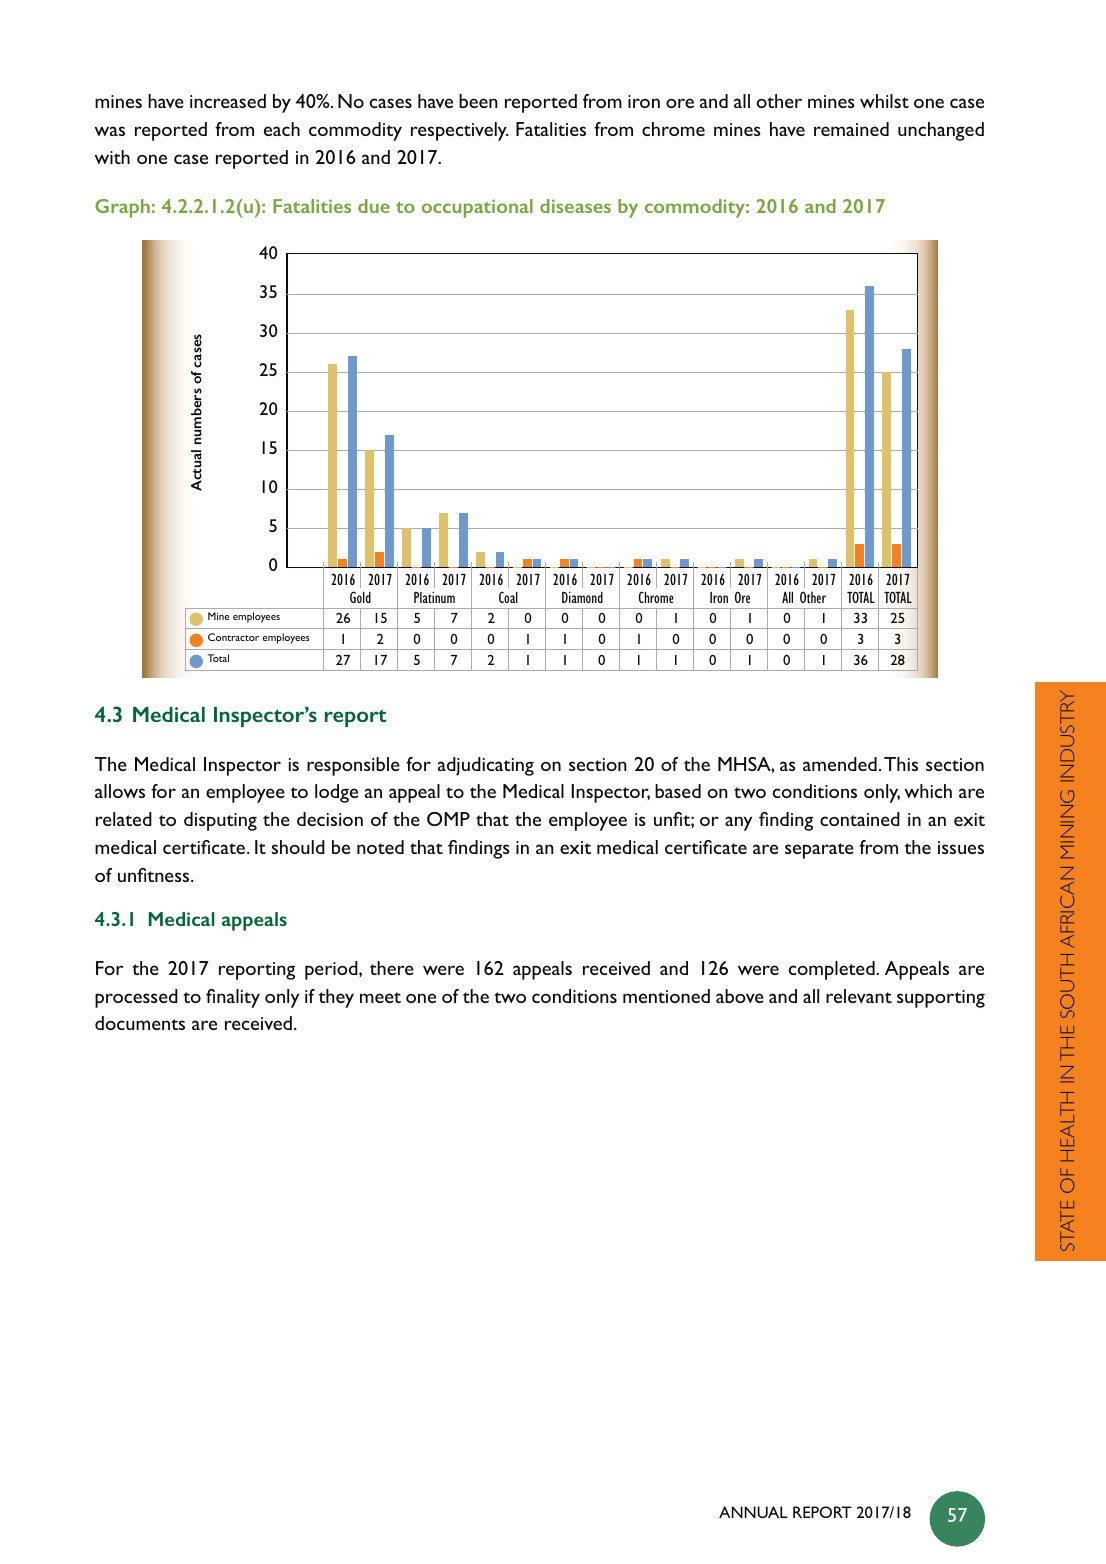  What do you see at coordinates (460, 131) in the screenshot?
I see `respectively` at bounding box center [460, 131].
